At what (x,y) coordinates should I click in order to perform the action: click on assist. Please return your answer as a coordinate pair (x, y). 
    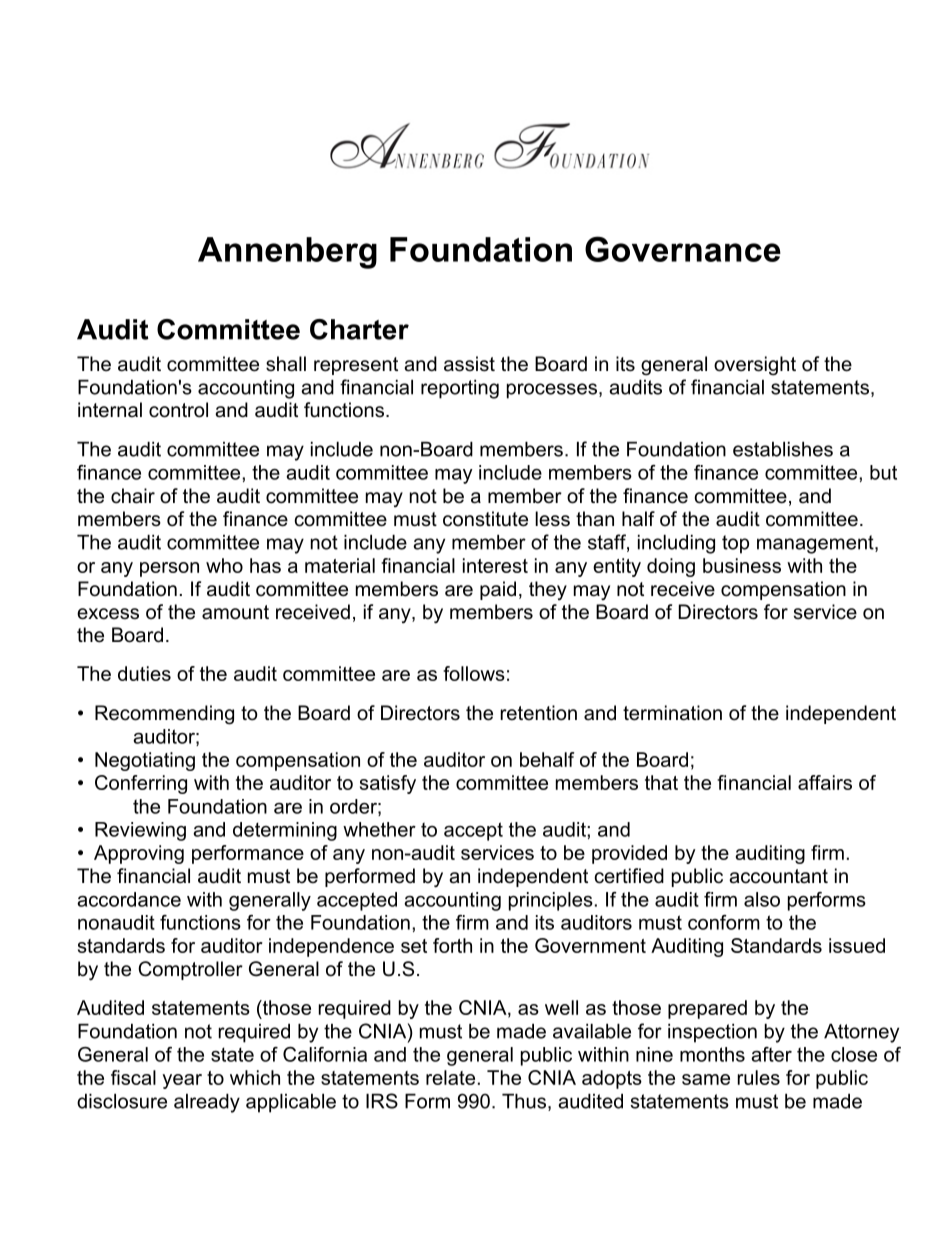
    Looking at the image, I should click on (469, 364).
